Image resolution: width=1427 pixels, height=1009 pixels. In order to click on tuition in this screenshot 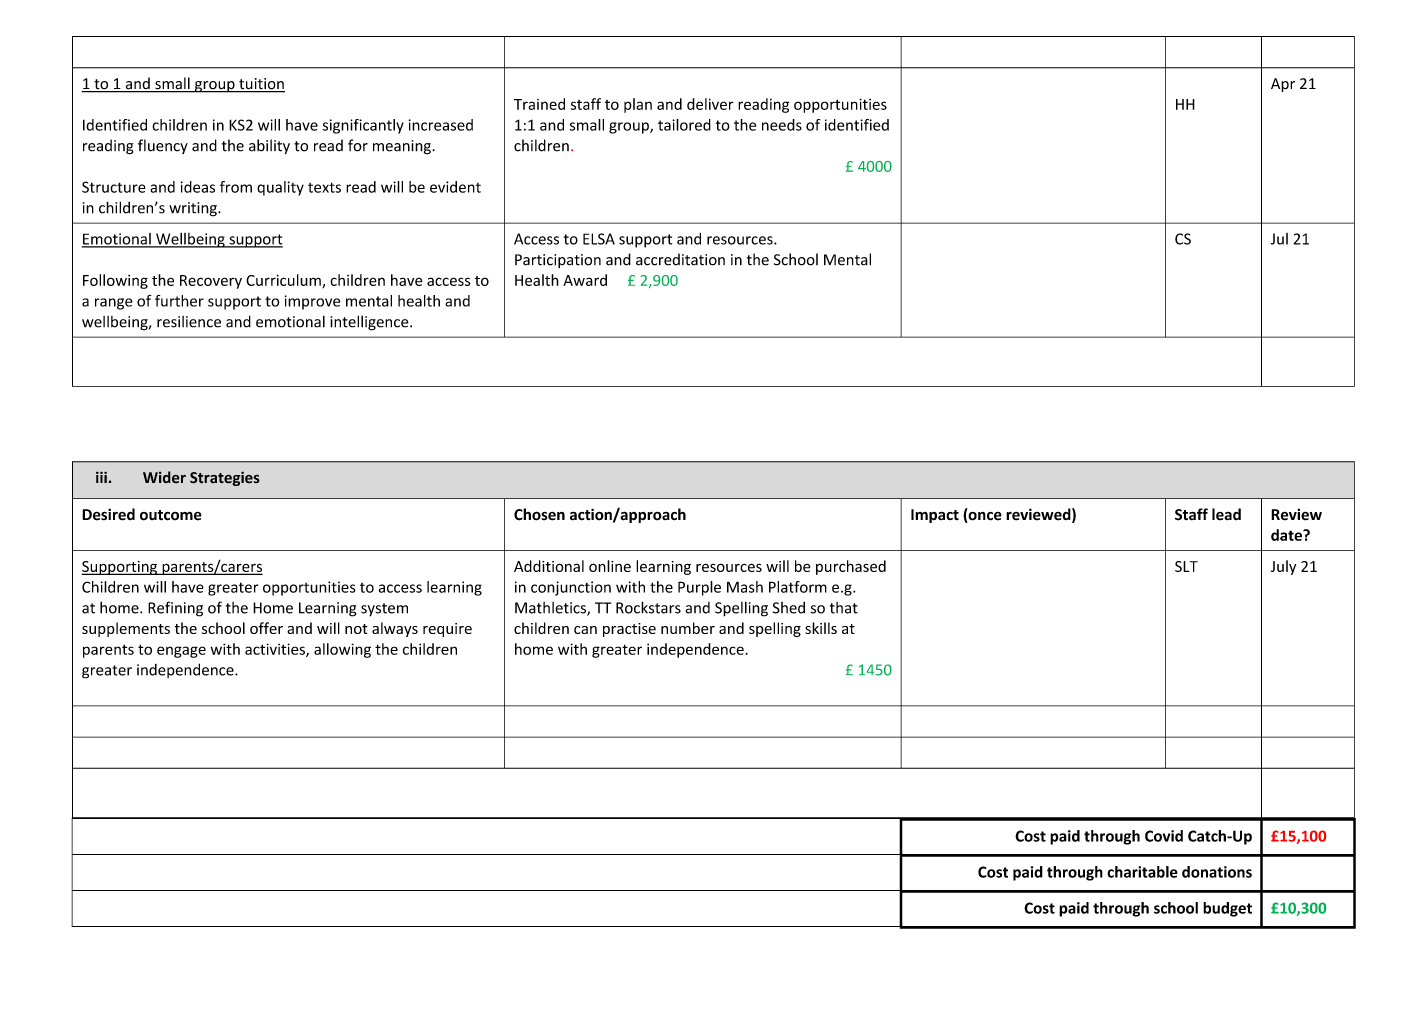, I will do `click(261, 85)`.
